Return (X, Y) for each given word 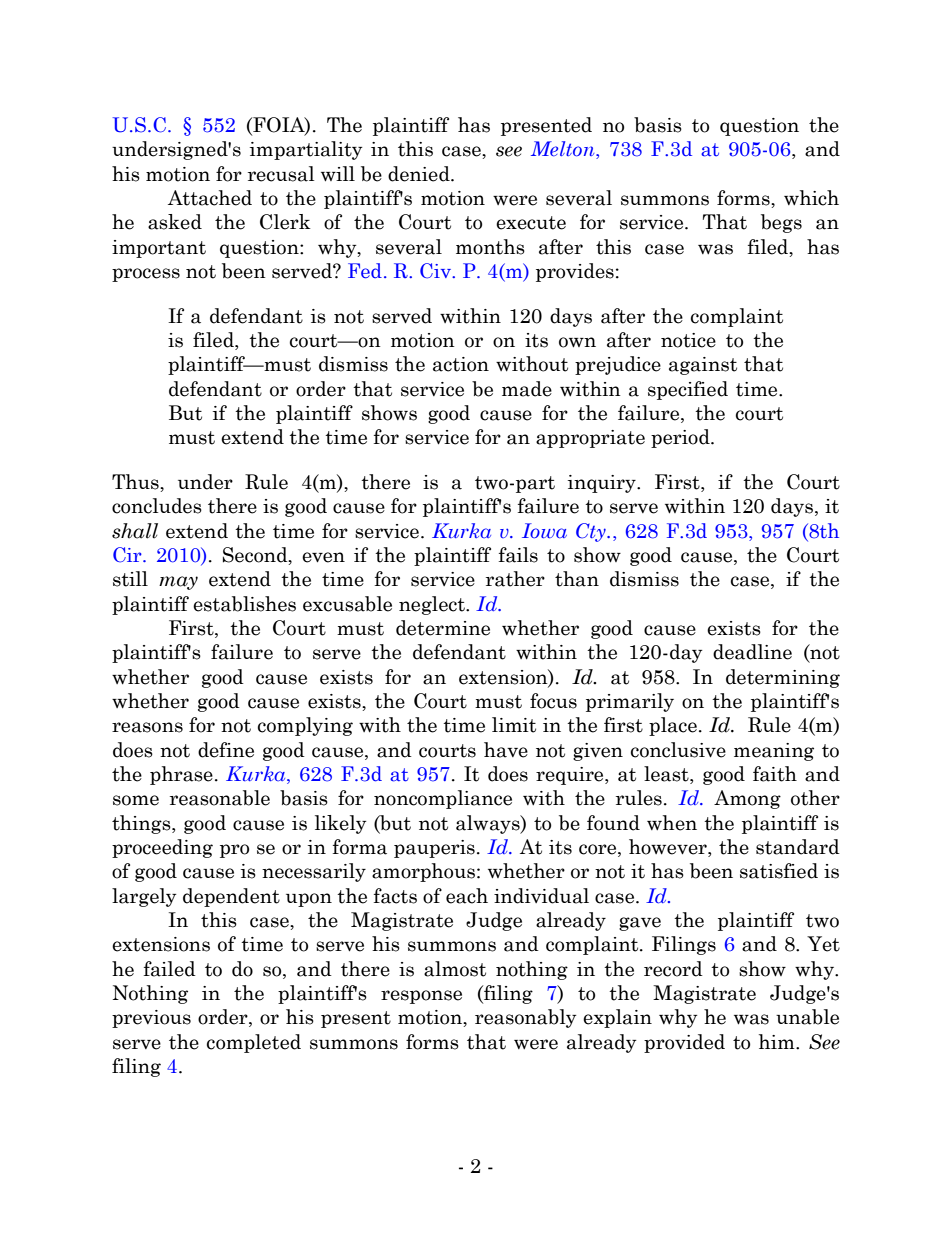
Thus (136, 482)
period (681, 438)
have (506, 750)
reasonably (526, 1018)
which (811, 198)
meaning (774, 752)
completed (254, 1043)
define (226, 750)
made (527, 389)
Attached (210, 198)
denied (420, 174)
